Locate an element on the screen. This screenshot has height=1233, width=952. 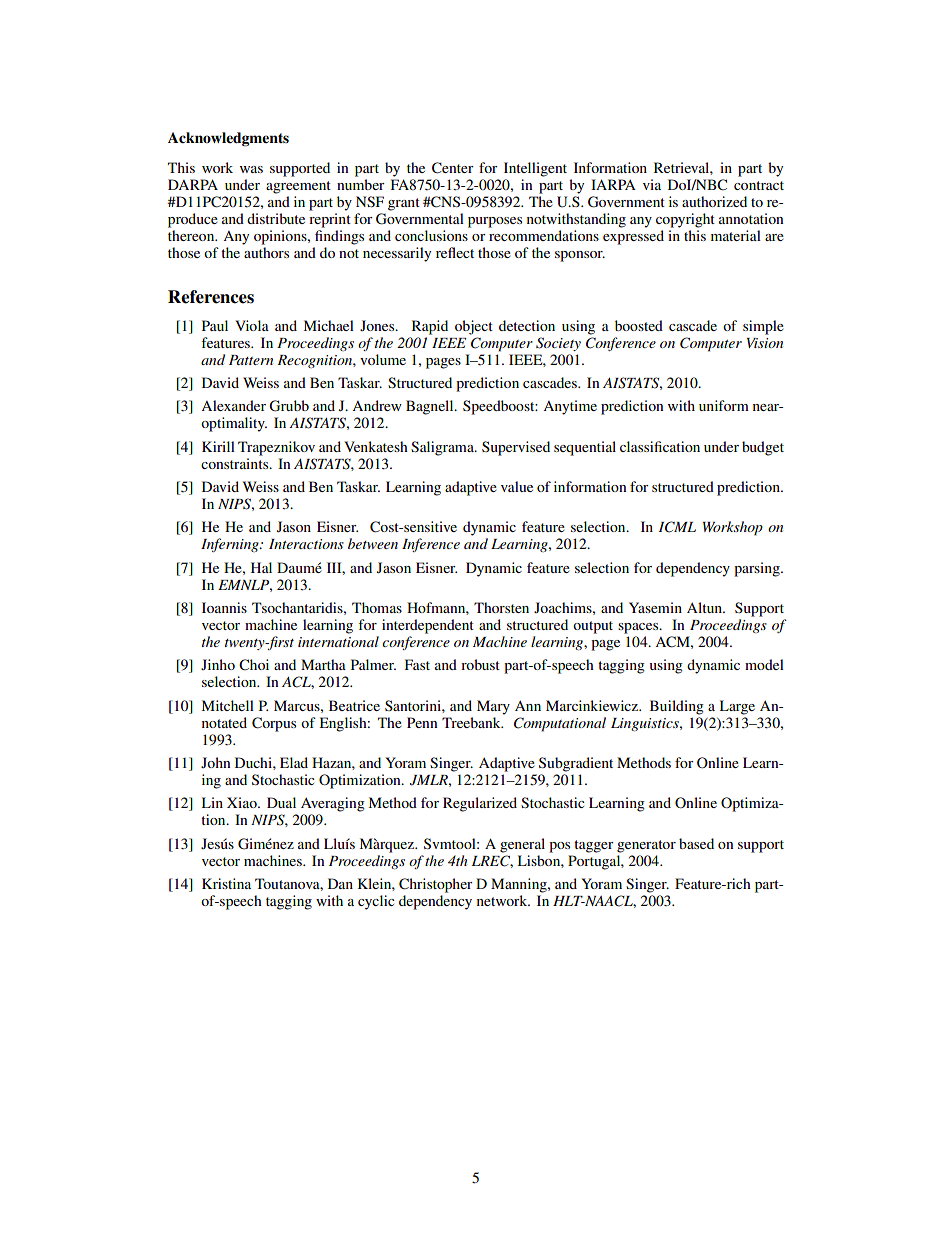
Vision is located at coordinates (765, 343).
